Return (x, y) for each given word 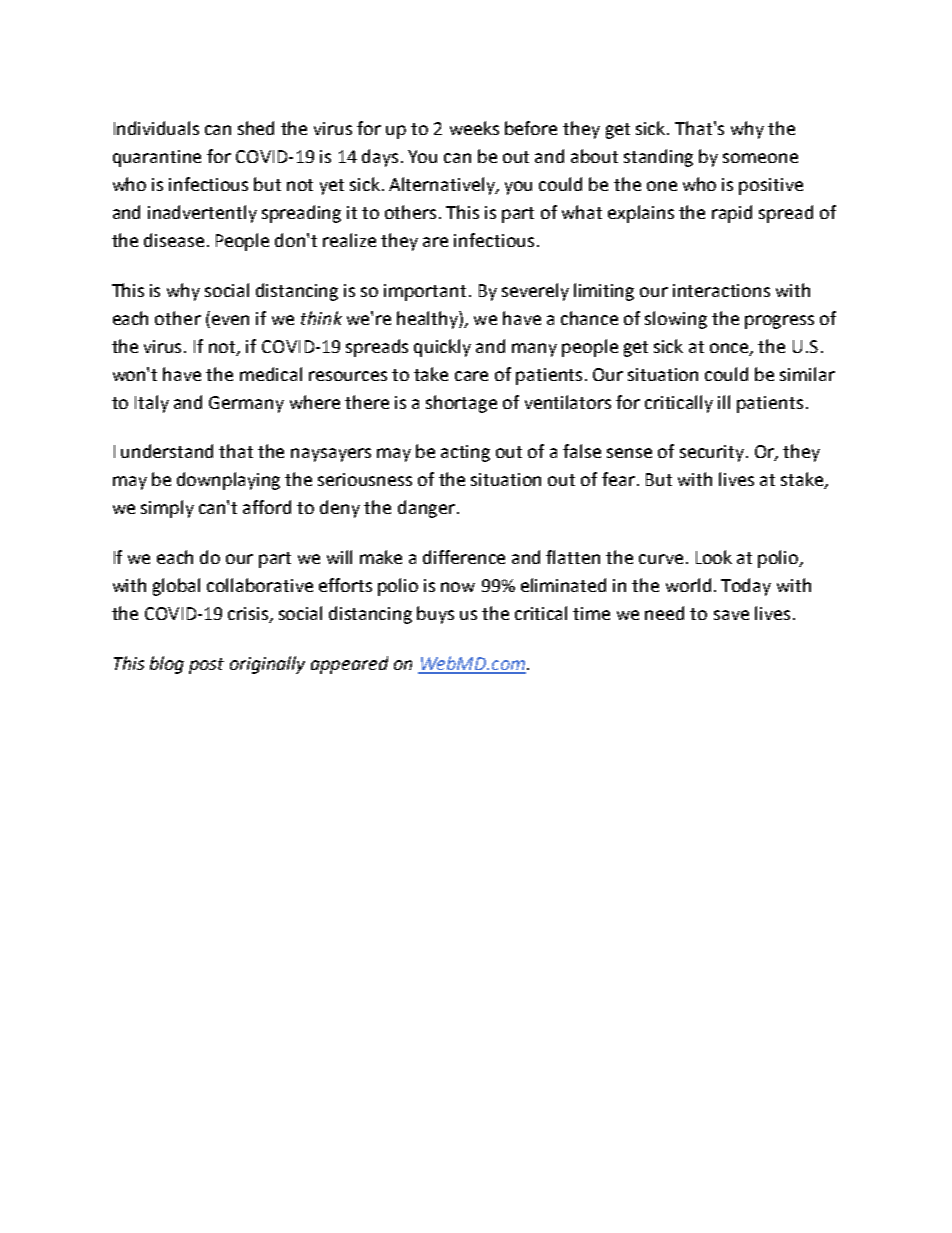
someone (760, 158)
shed (256, 128)
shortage (461, 404)
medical (271, 374)
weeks (474, 128)
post (206, 666)
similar (807, 374)
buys (435, 615)
